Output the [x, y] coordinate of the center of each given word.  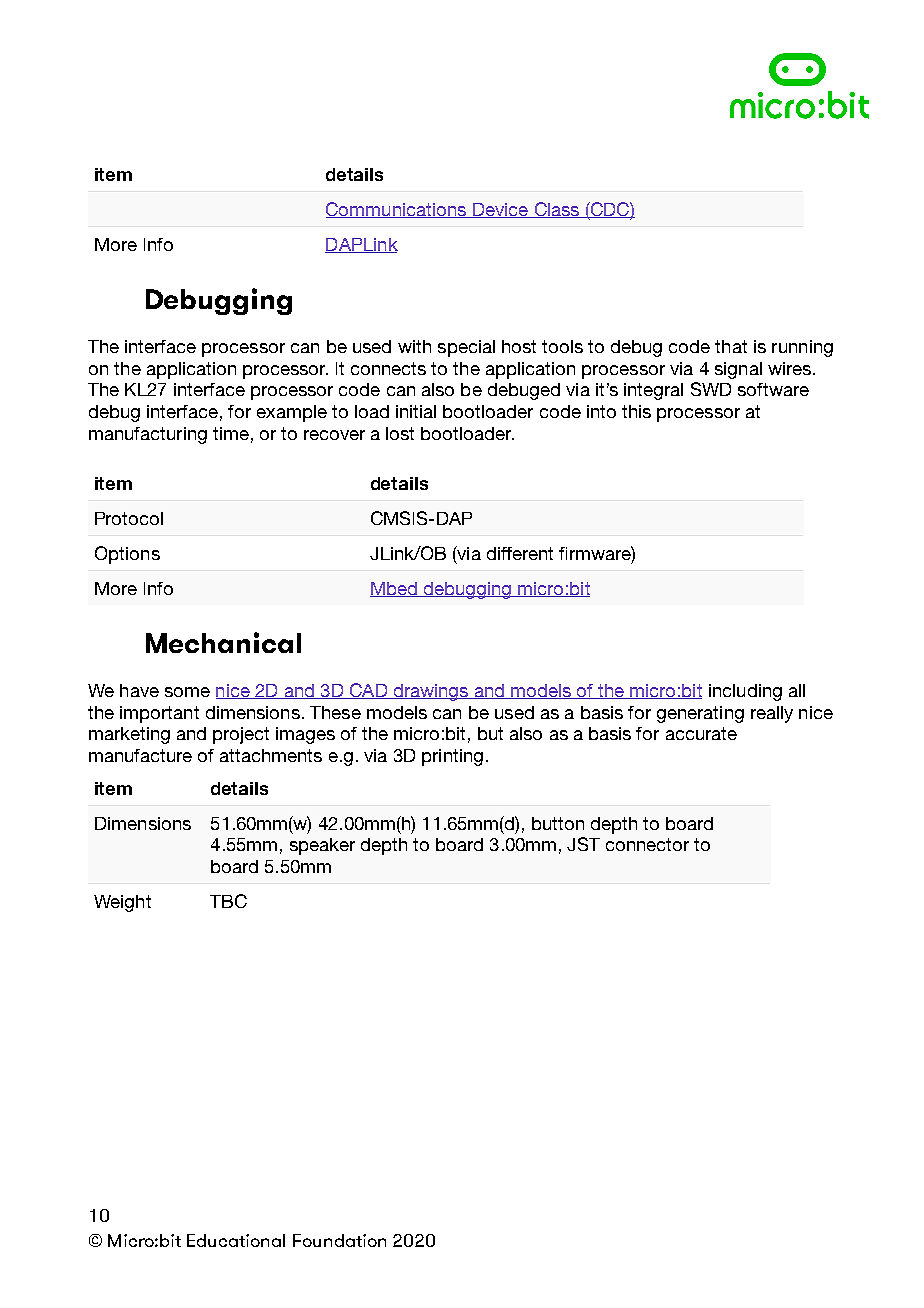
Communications [397, 210]
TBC [228, 901]
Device [500, 210]
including [745, 692]
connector [647, 844]
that [731, 346]
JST [583, 844]
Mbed [394, 589]
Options [127, 555]
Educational [236, 1240]
